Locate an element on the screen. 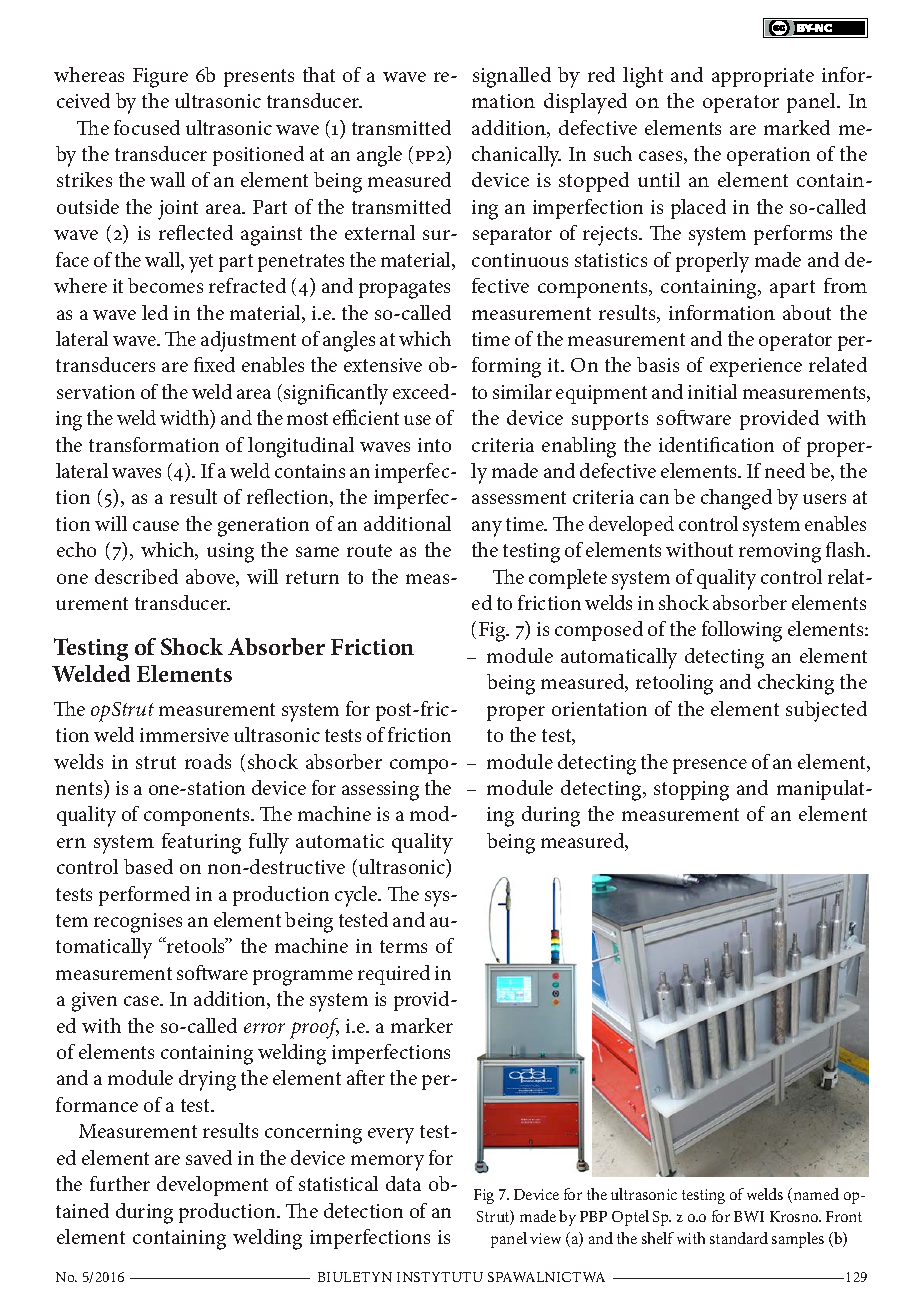 Image resolution: width=924 pixels, height=1308 pixels. focused is located at coordinates (147, 127).
